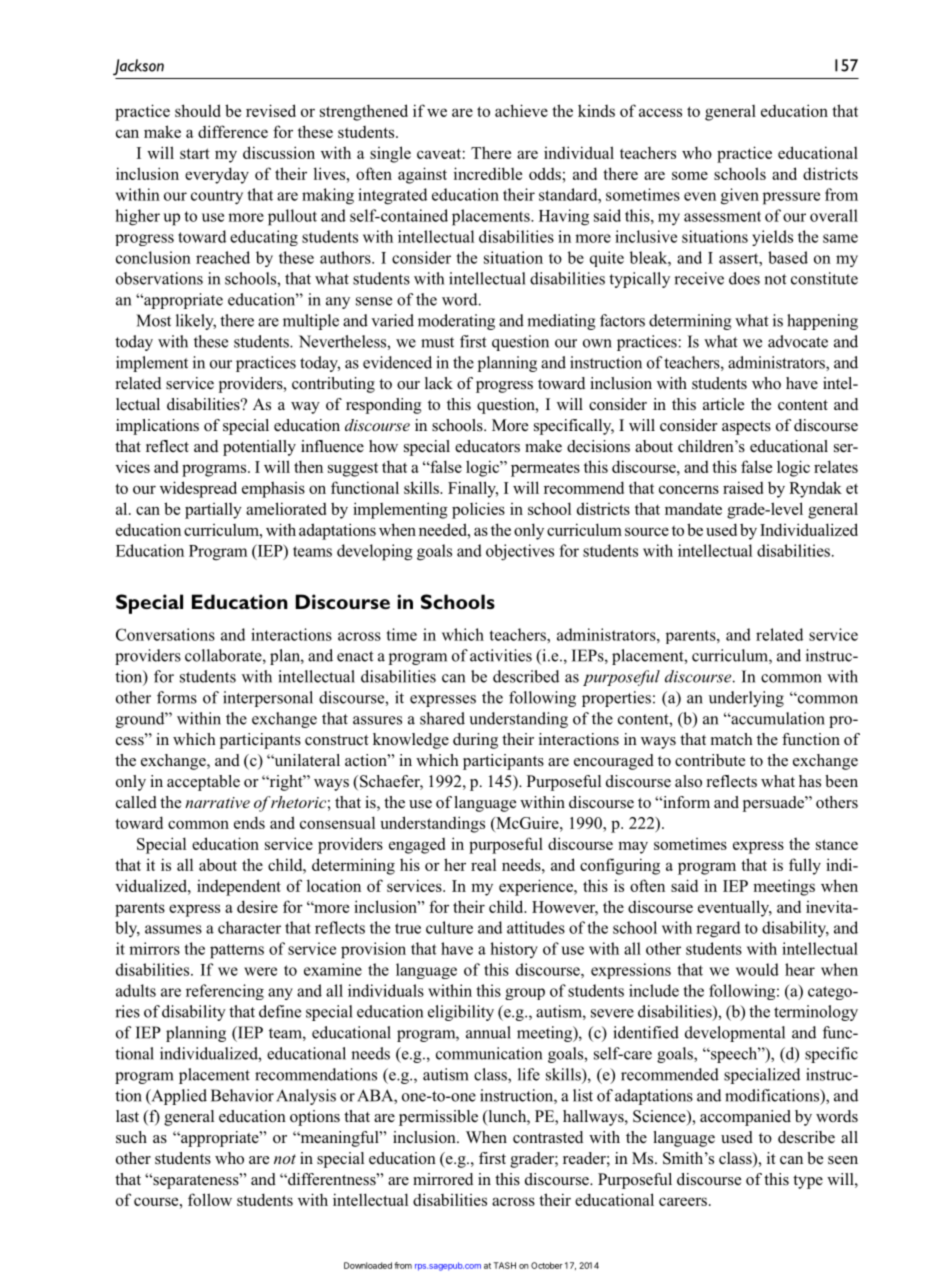  I want to click on TASH, so click(504, 1265).
